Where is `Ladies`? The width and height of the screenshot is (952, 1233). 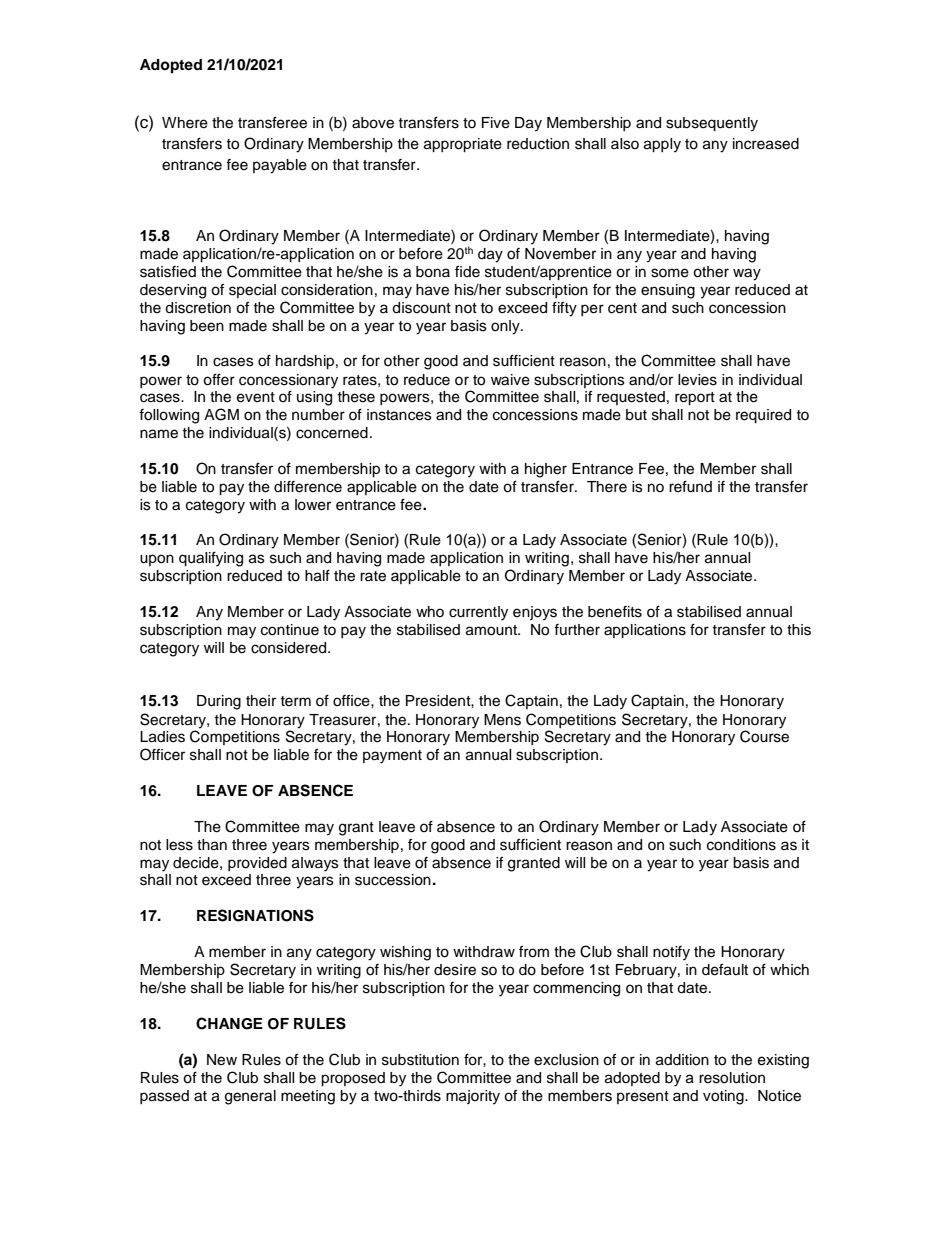 Ladies is located at coordinates (162, 737).
